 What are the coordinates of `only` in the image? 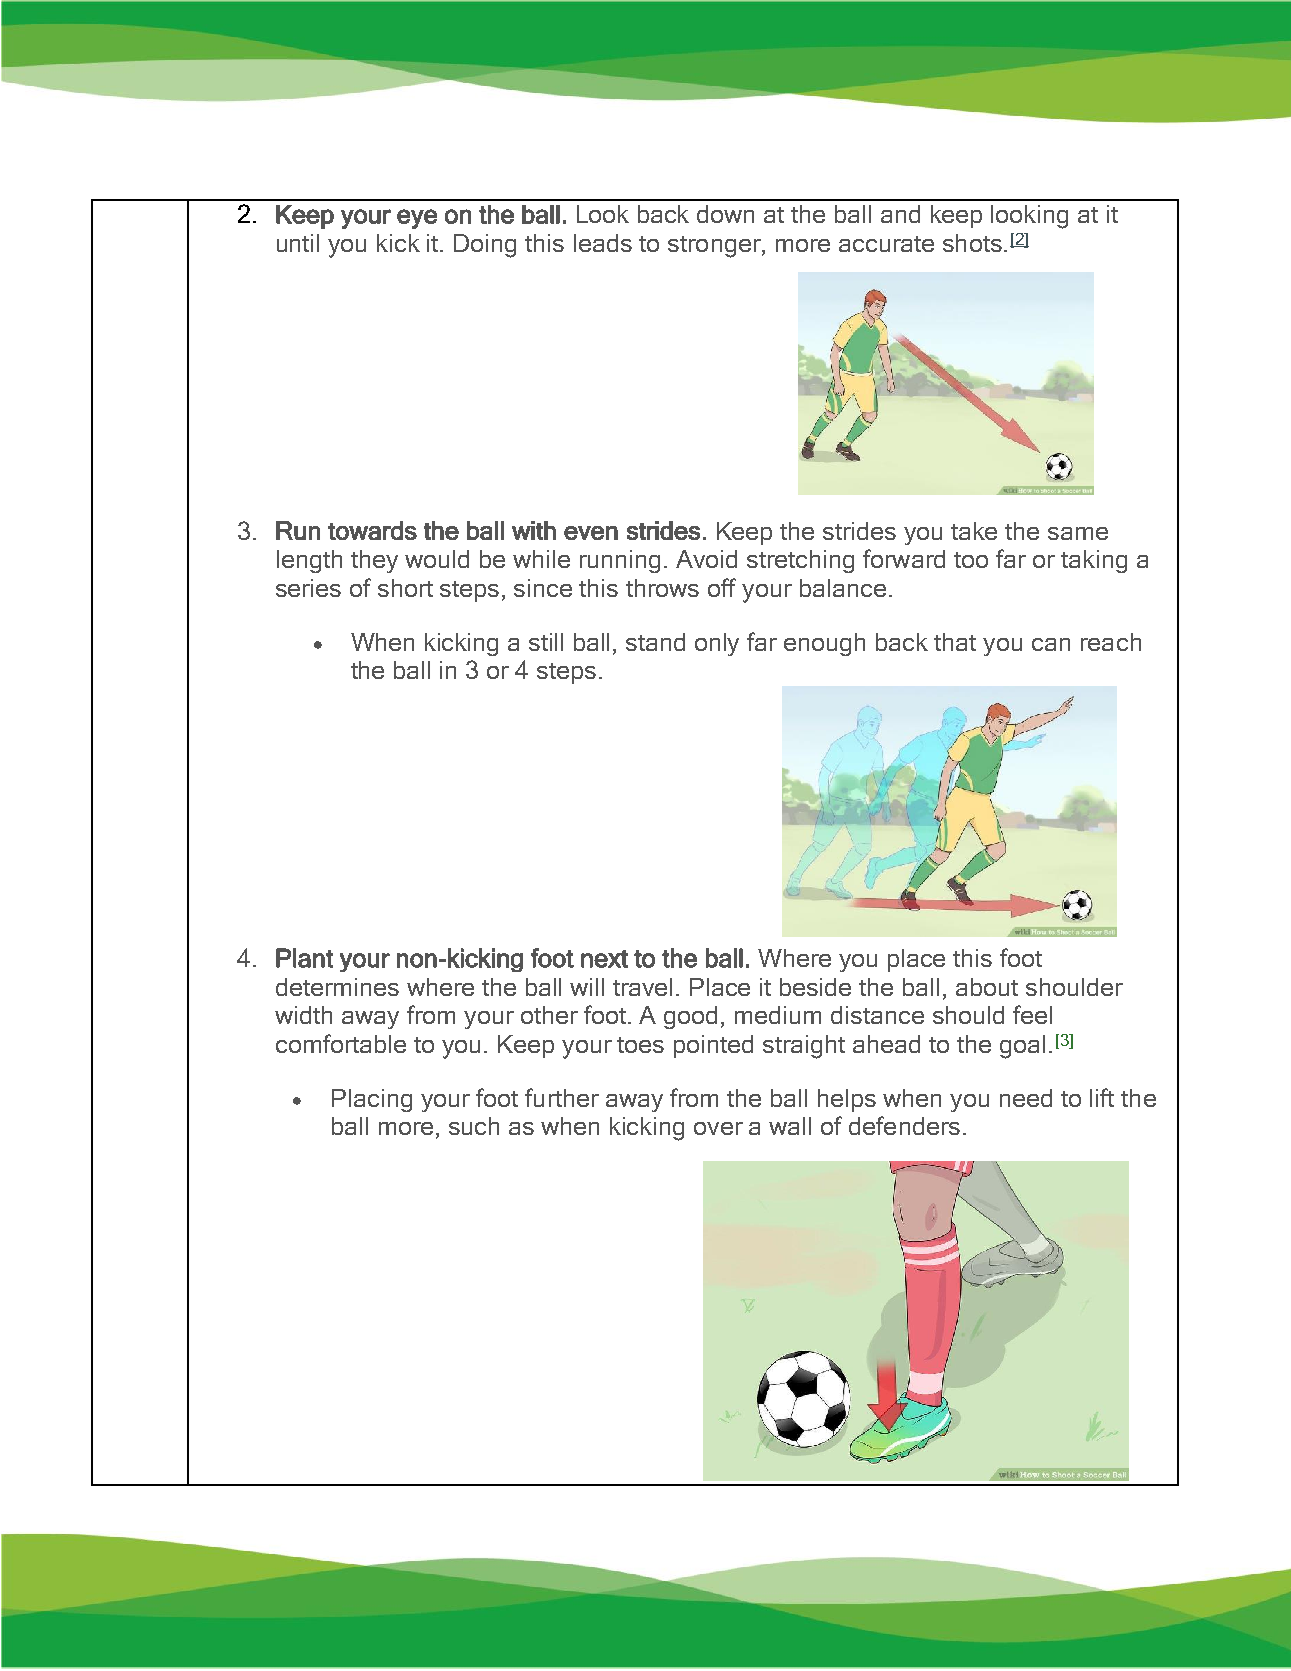 It's located at (717, 644).
